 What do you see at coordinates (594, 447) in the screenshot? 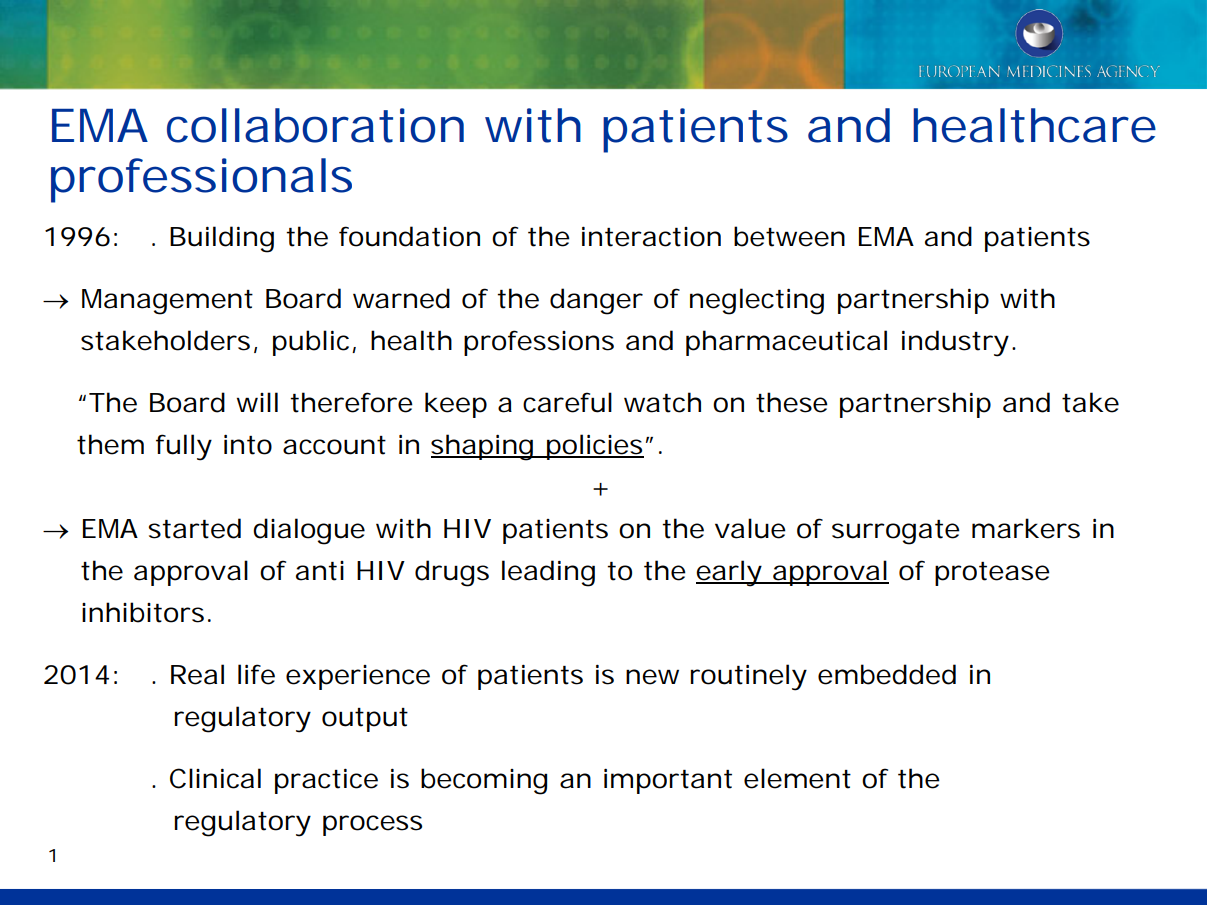
I see `policies` at bounding box center [594, 447].
